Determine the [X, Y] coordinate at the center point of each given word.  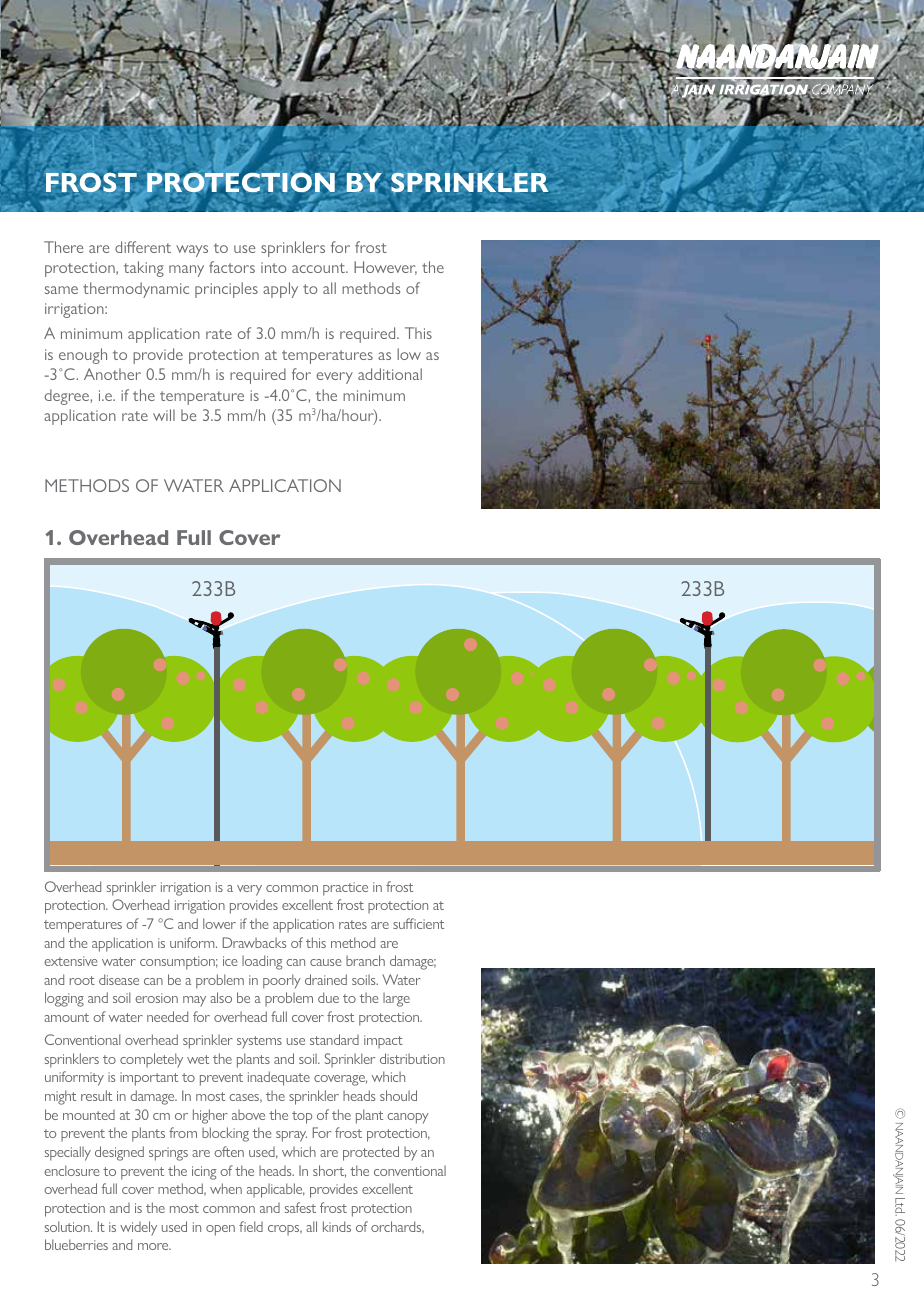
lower [219, 923]
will [164, 415]
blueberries [76, 1244]
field [251, 1226]
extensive [70, 961]
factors [232, 267]
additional [390, 374]
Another [112, 374]
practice [345, 889]
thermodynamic [136, 290]
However [385, 268]
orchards [397, 1227]
